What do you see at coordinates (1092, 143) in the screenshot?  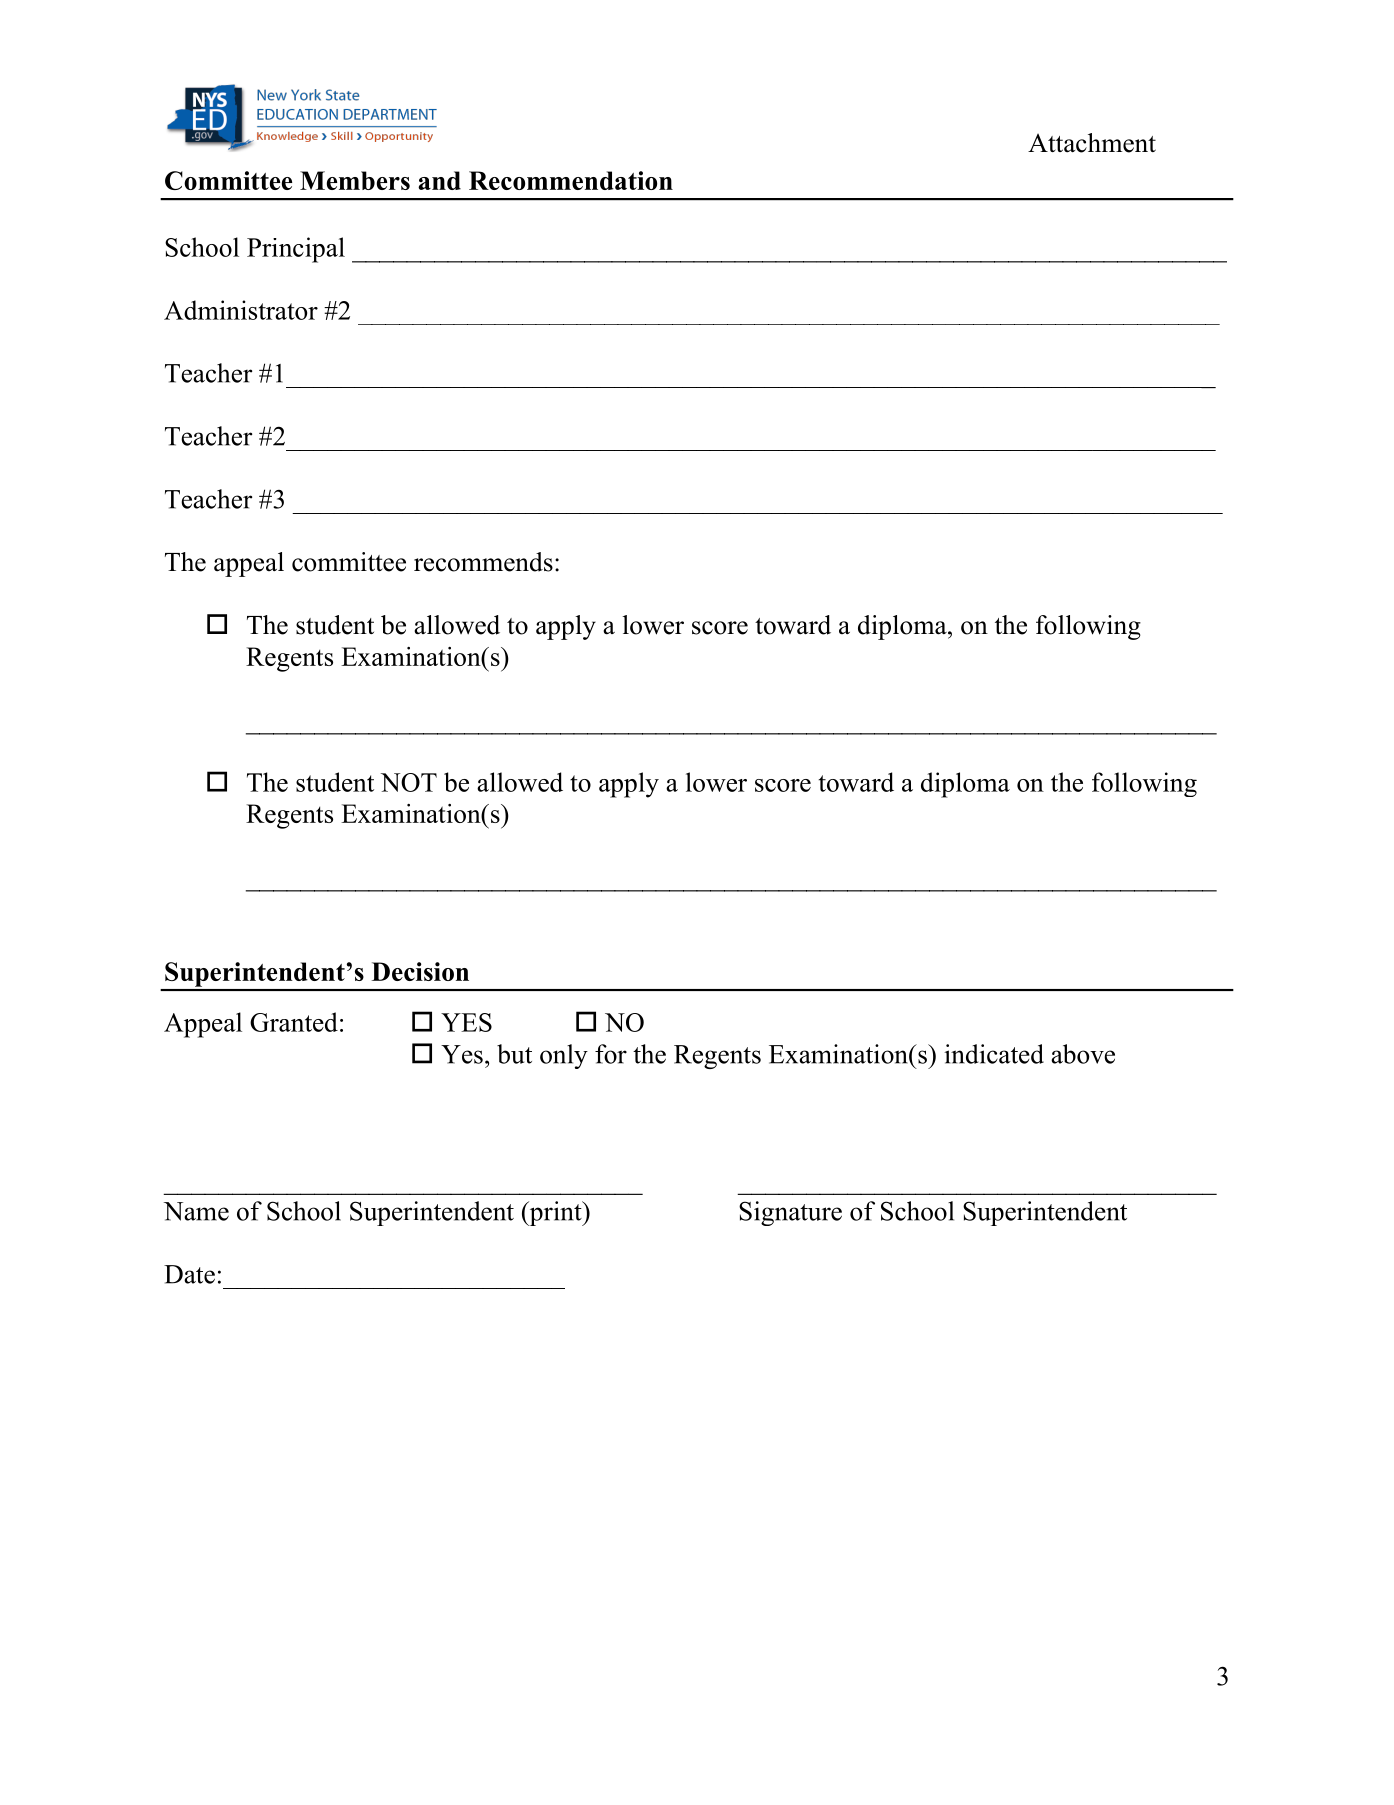 I see `Attachment` at bounding box center [1092, 143].
